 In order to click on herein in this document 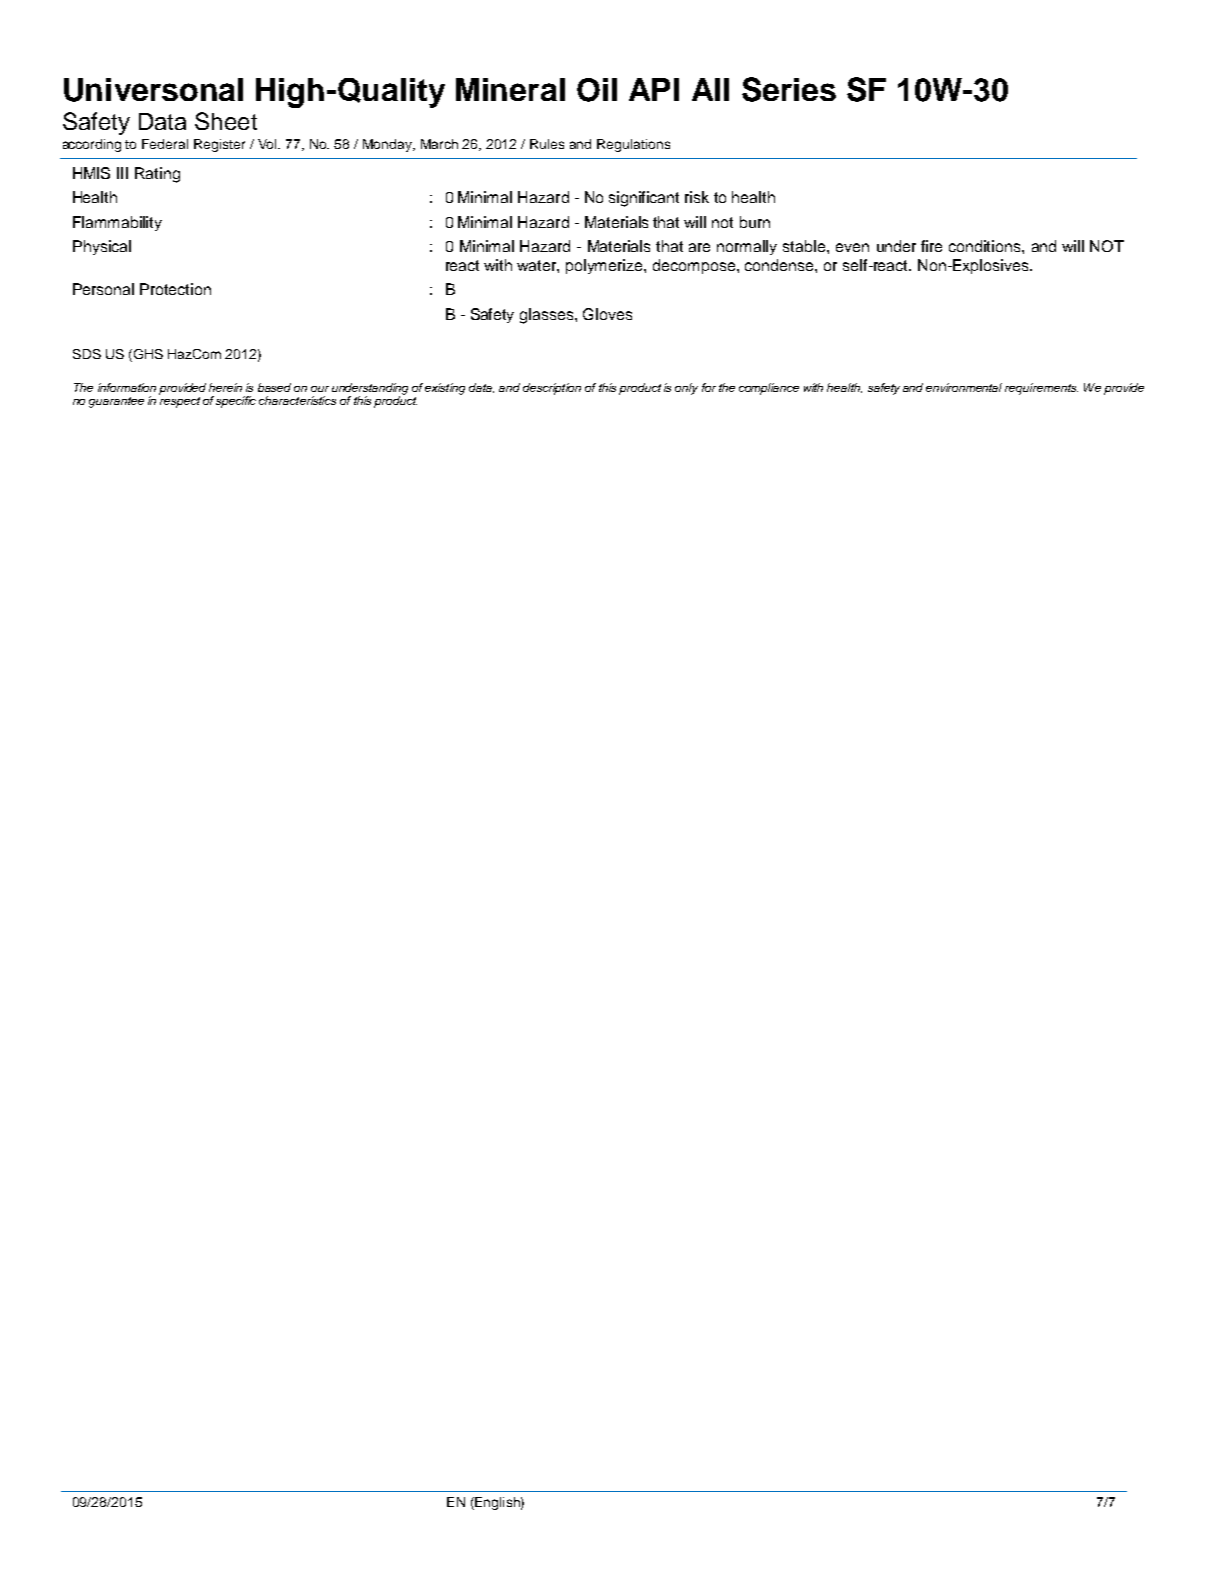, I will do `click(225, 387)`.
